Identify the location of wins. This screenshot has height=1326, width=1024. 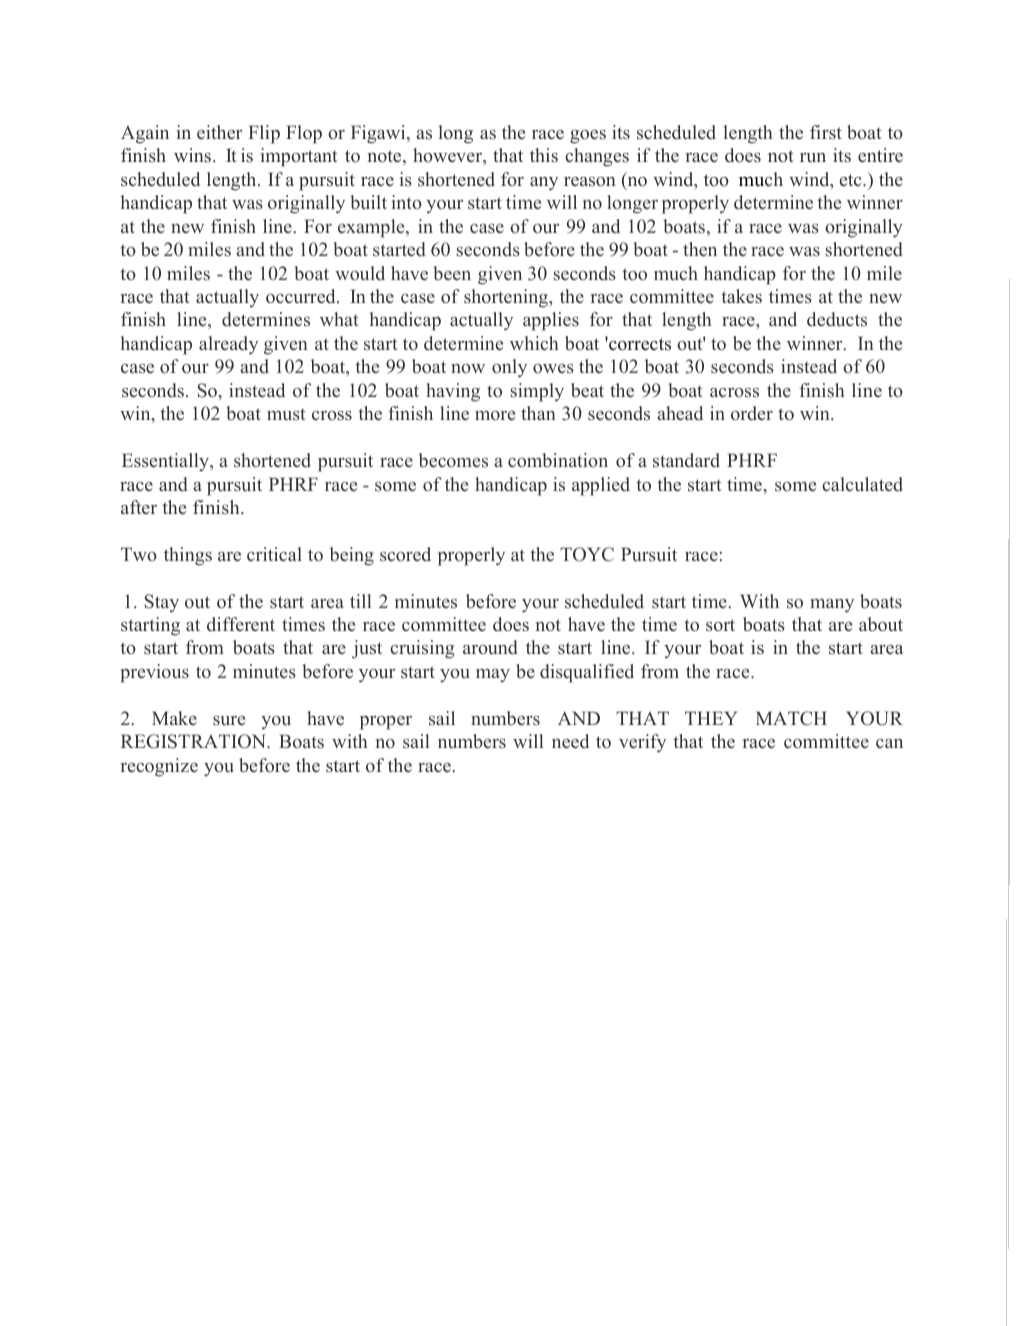
(194, 155).
